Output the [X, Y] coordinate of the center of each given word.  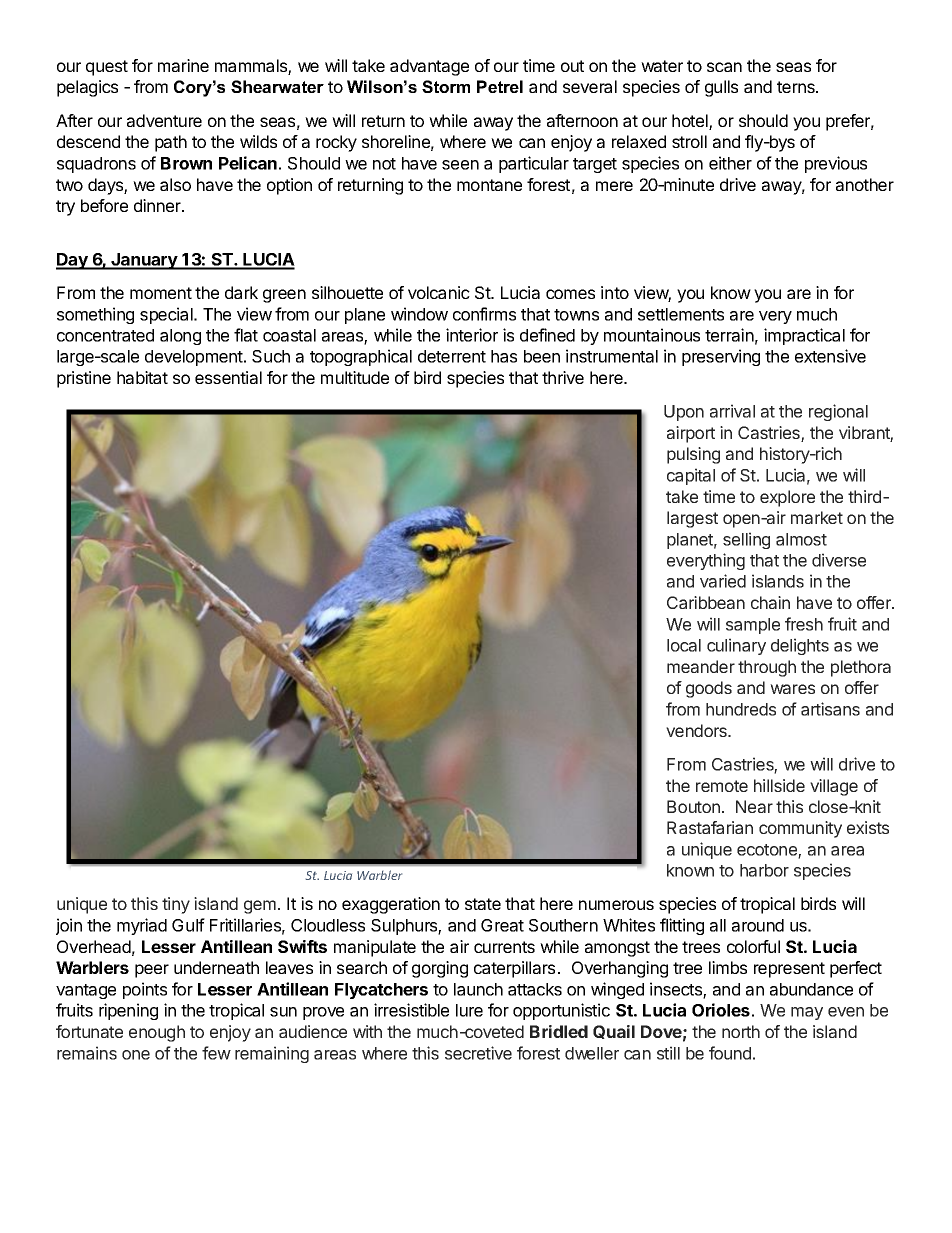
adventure [164, 120]
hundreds [741, 709]
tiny [176, 905]
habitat [142, 377]
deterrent [452, 356]
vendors [697, 730]
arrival [732, 411]
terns [797, 87]
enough [157, 1033]
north [741, 1031]
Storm [446, 86]
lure [469, 1010]
